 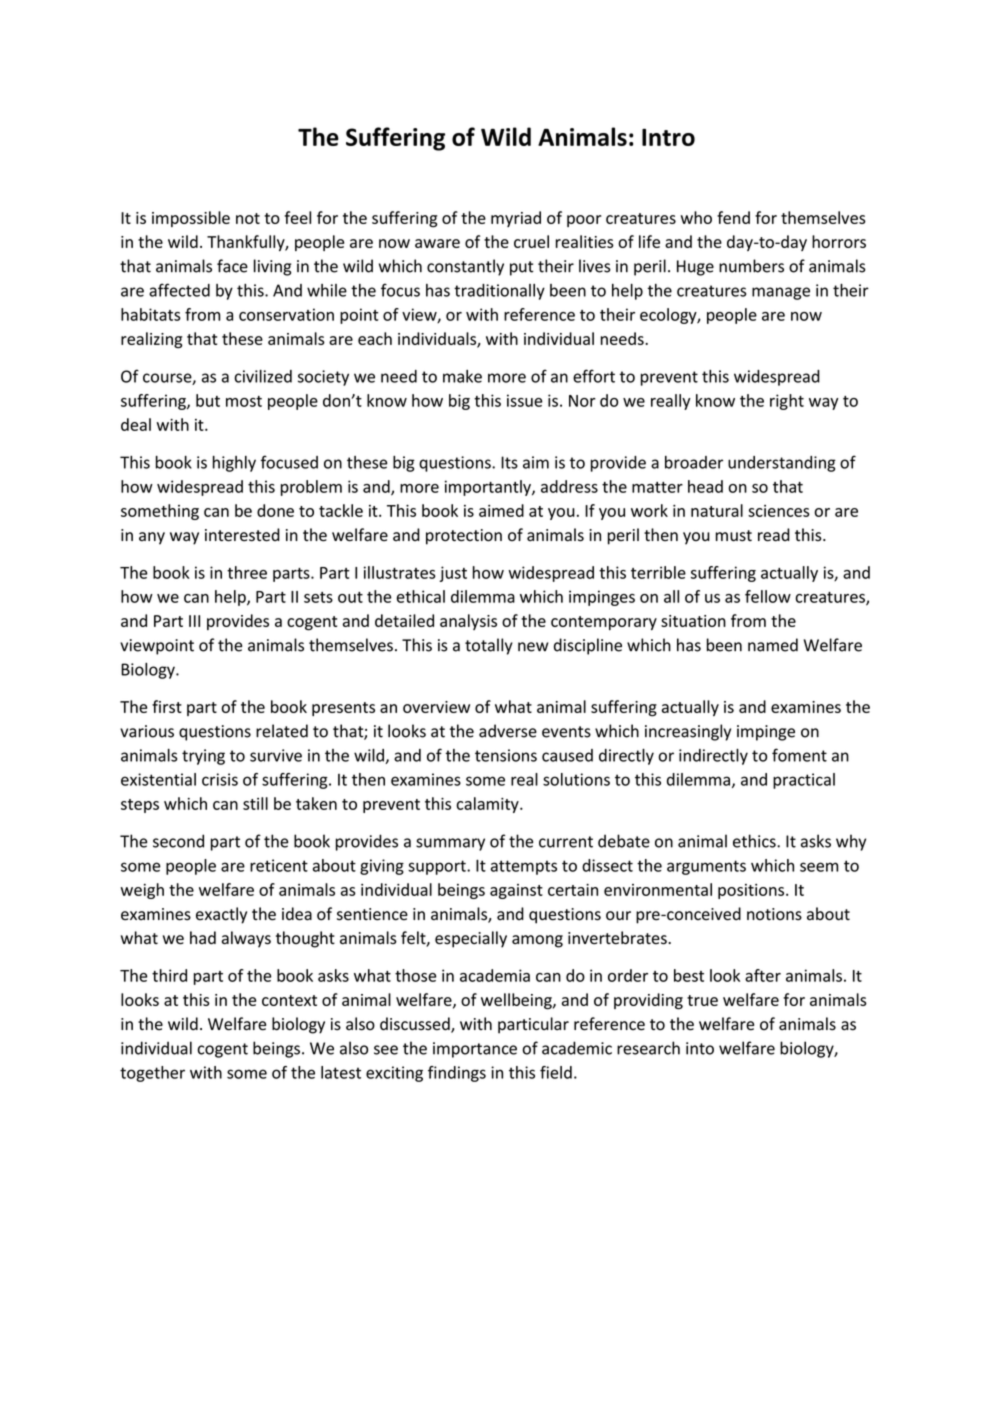 I want to click on fellow, so click(x=768, y=596).
